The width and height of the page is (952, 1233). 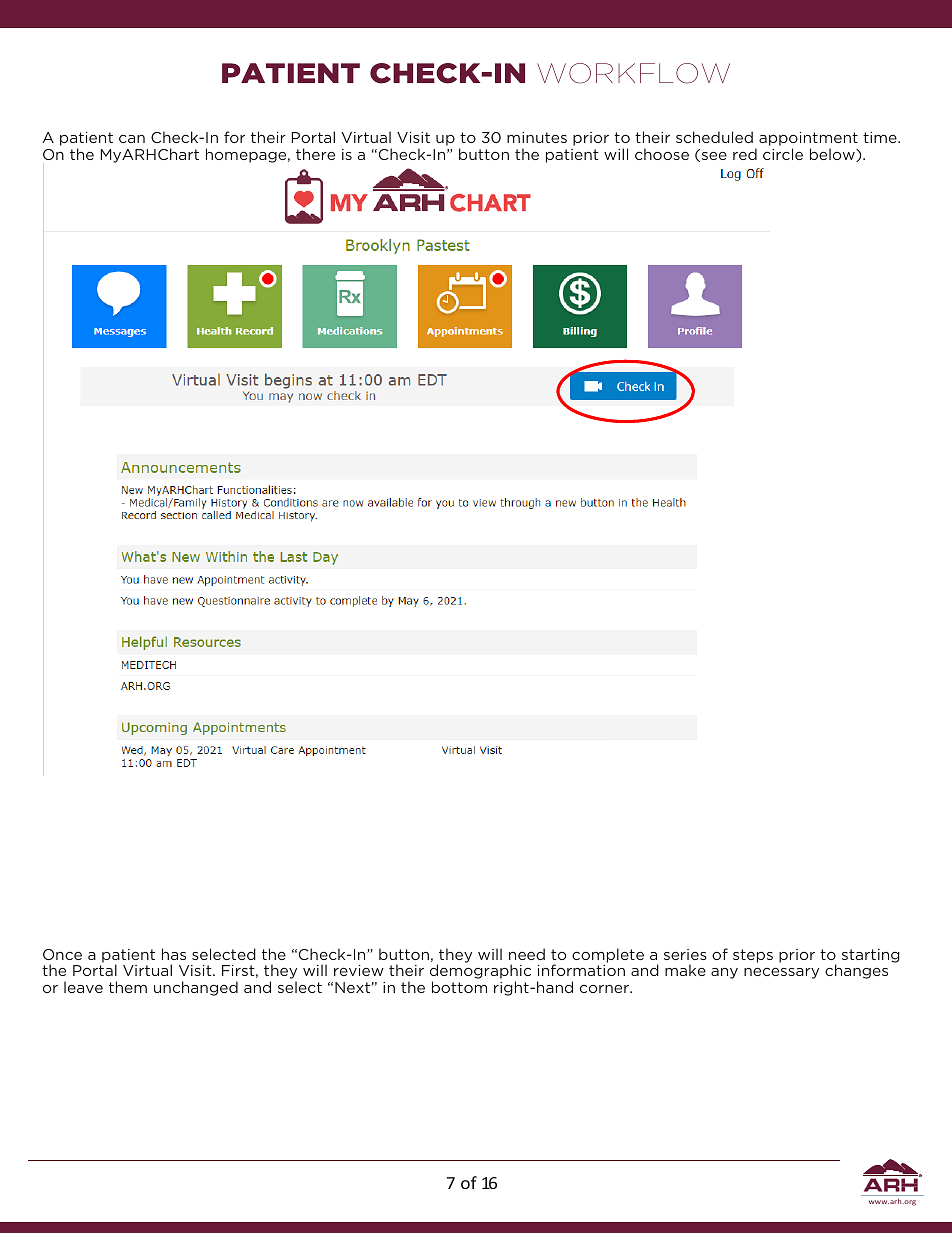 I want to click on demographic, so click(x=480, y=973).
